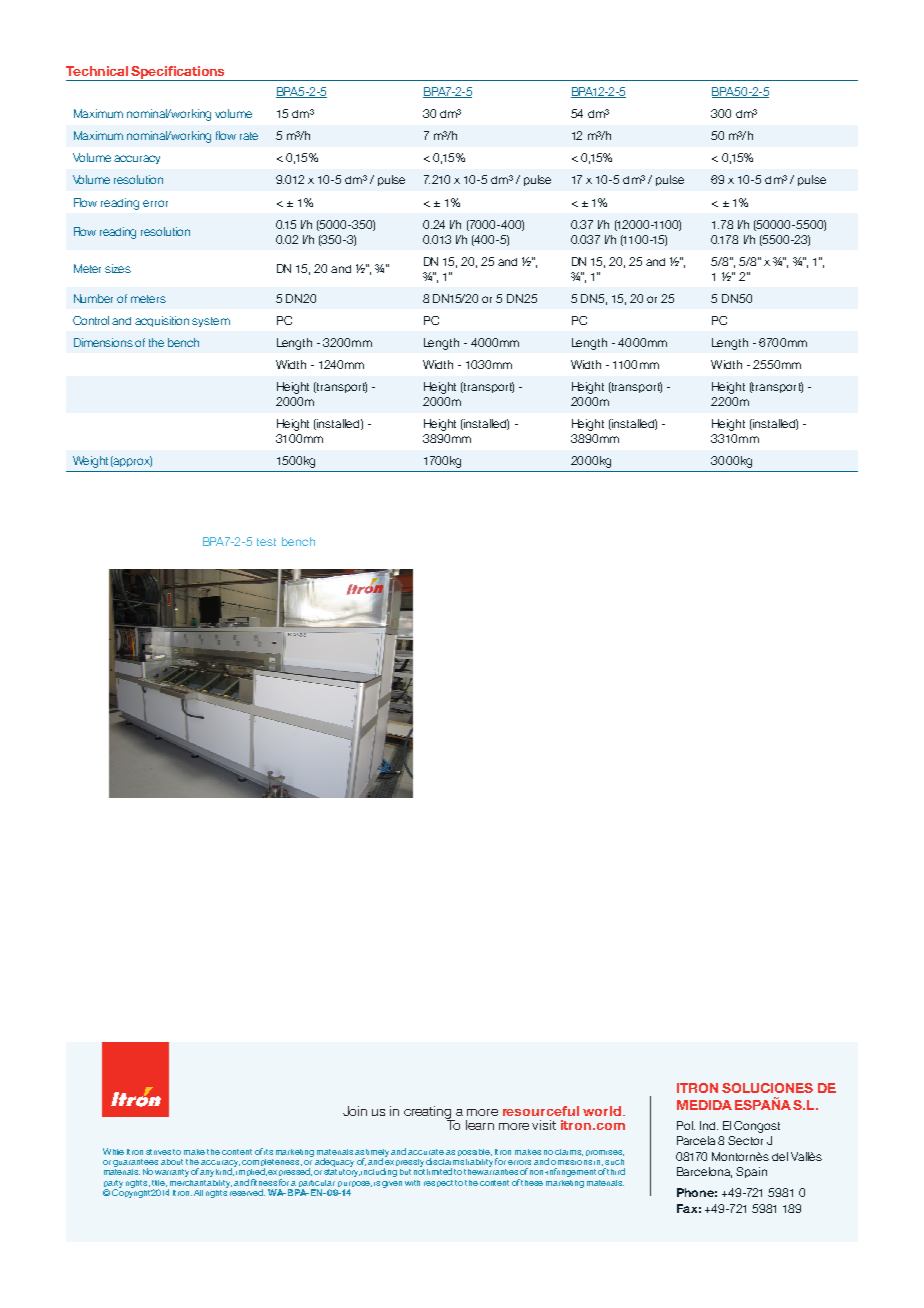 This document has width=924, height=1308. I want to click on test, so click(266, 542).
